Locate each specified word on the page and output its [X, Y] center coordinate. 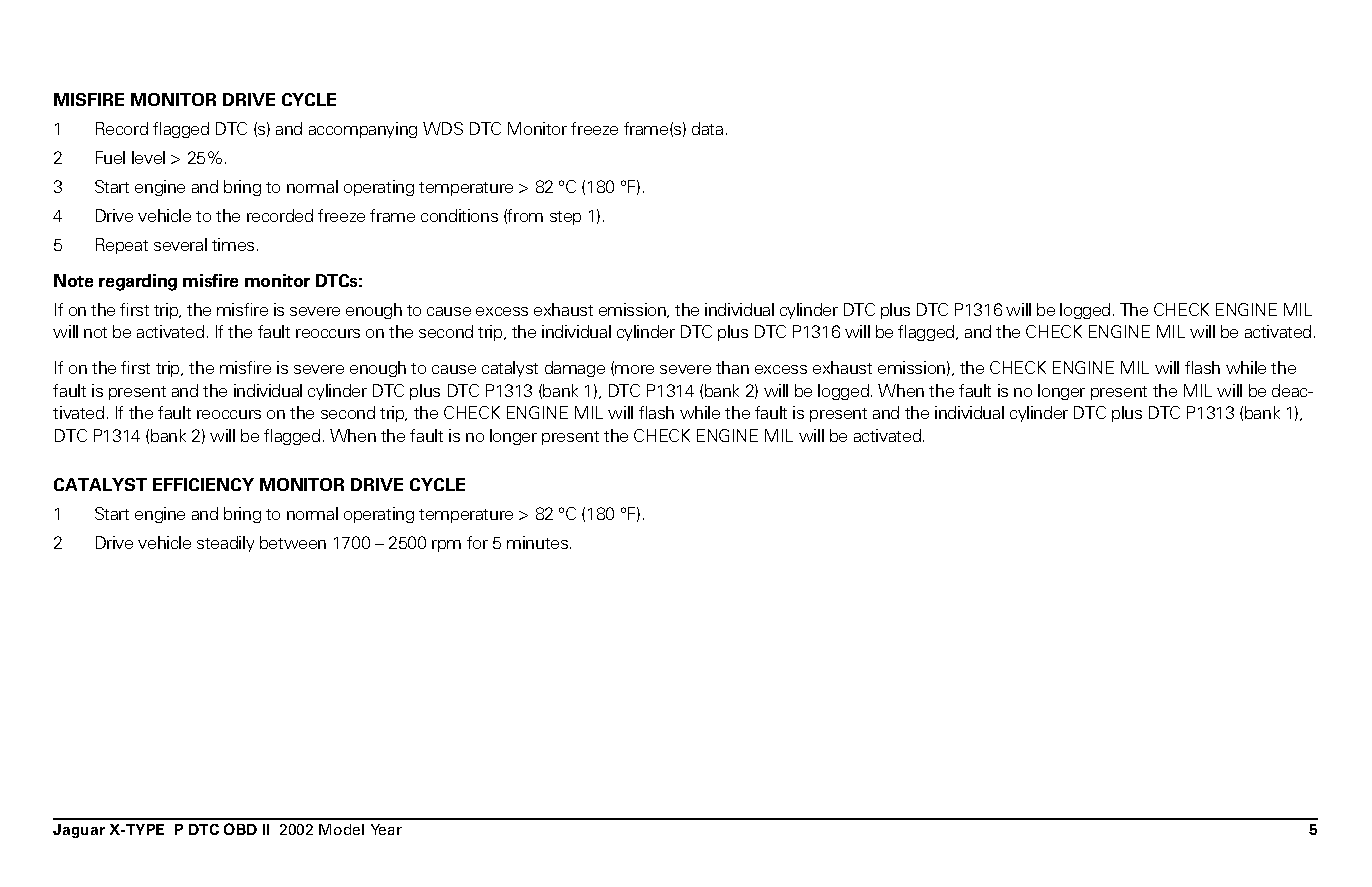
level [148, 157]
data [707, 128]
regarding [138, 282]
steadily [225, 544]
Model [341, 829]
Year [386, 829]
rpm [446, 546]
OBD [240, 829]
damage [575, 369]
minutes [539, 542]
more [634, 369]
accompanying [363, 130]
